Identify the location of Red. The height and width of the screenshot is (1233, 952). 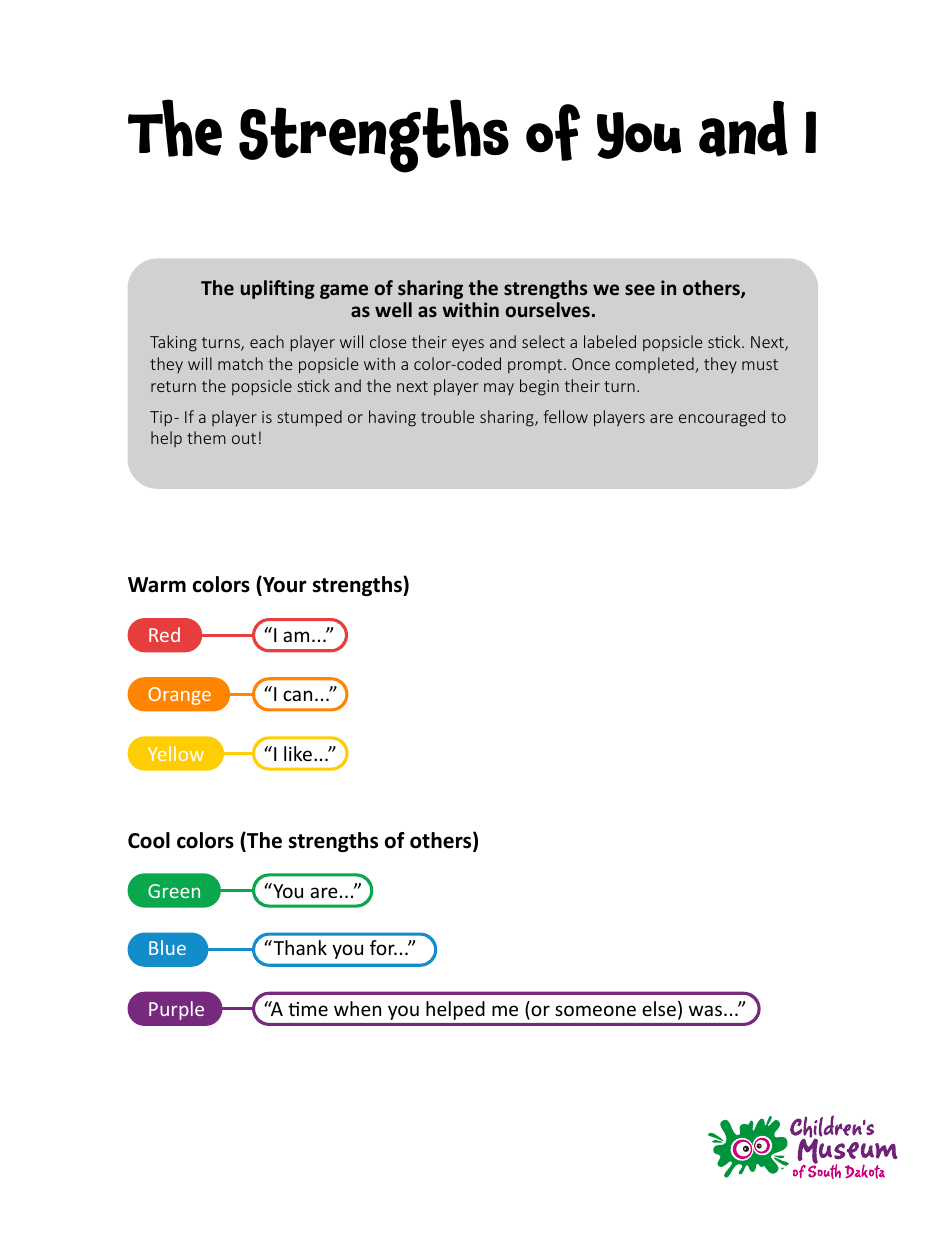
(164, 634).
